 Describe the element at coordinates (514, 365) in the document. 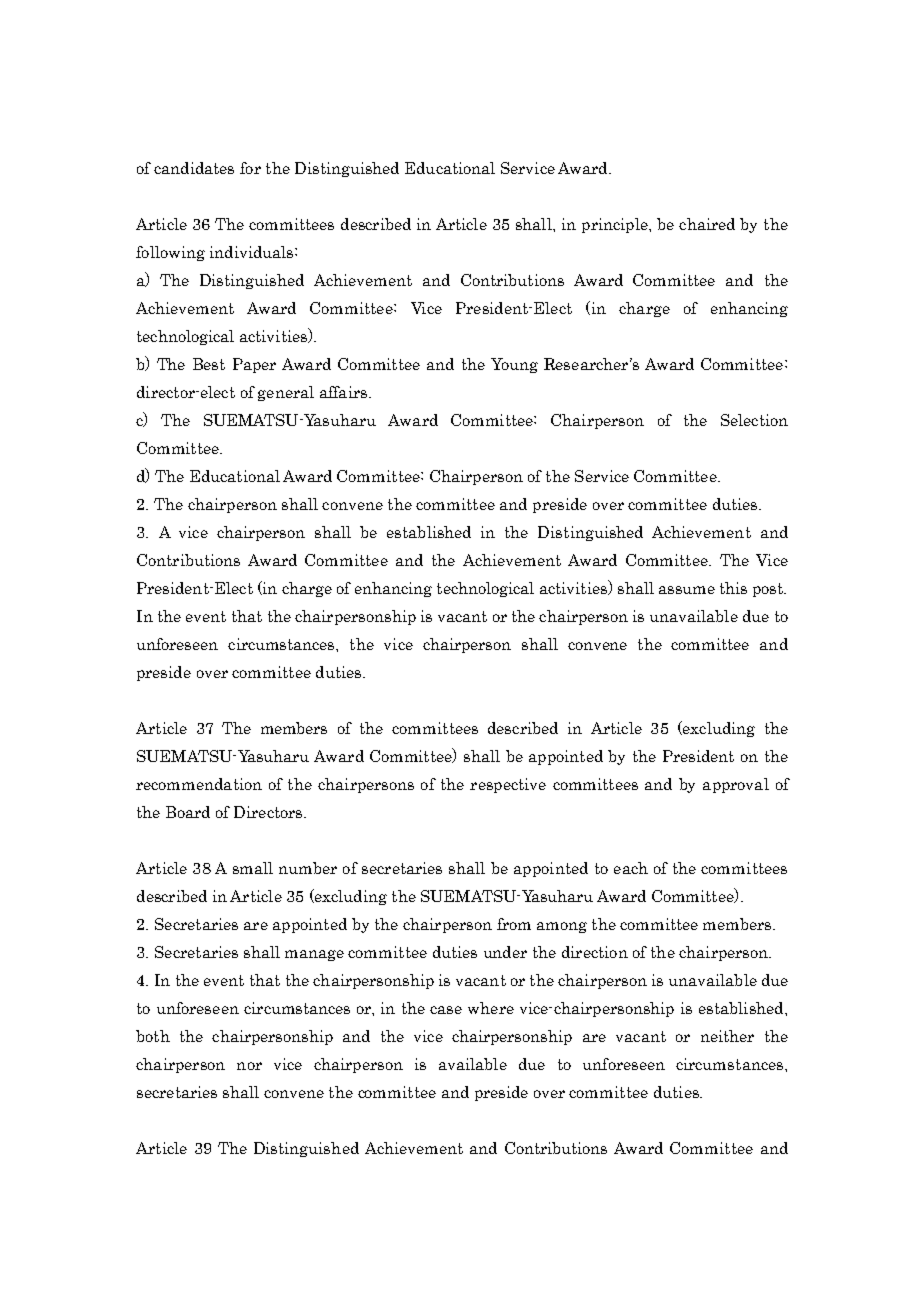

I see `Young` at that location.
